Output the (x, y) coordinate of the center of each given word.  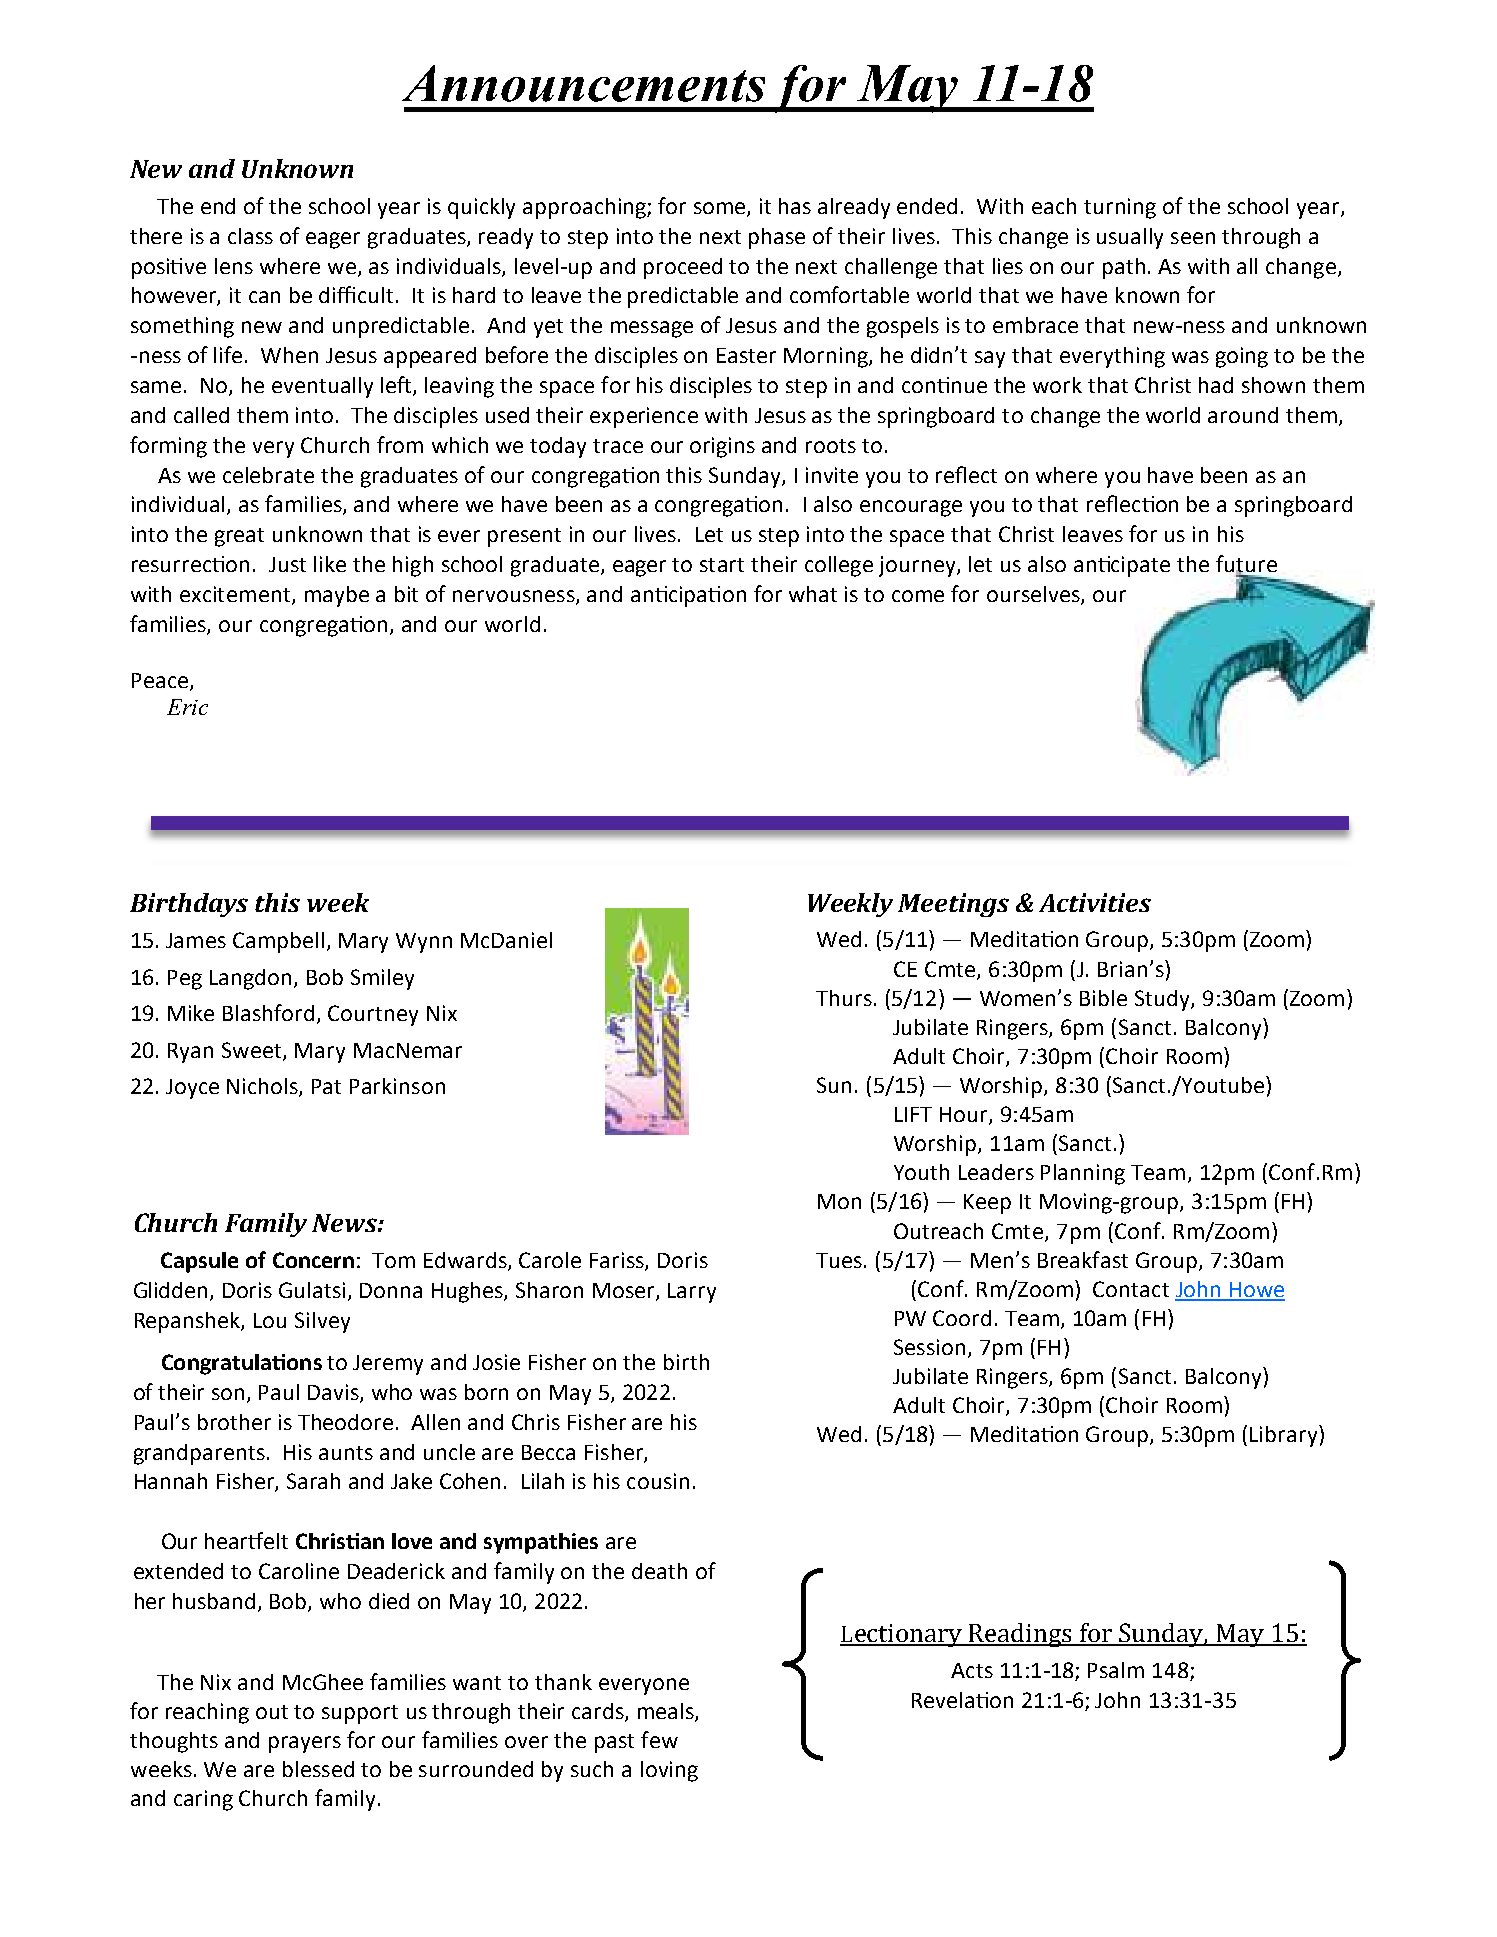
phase (777, 238)
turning (1120, 208)
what (813, 594)
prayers (305, 1744)
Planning (1083, 1174)
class (250, 236)
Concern (313, 1260)
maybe (337, 596)
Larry (692, 1293)
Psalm (1116, 1670)
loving (669, 1771)
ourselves (1034, 595)
